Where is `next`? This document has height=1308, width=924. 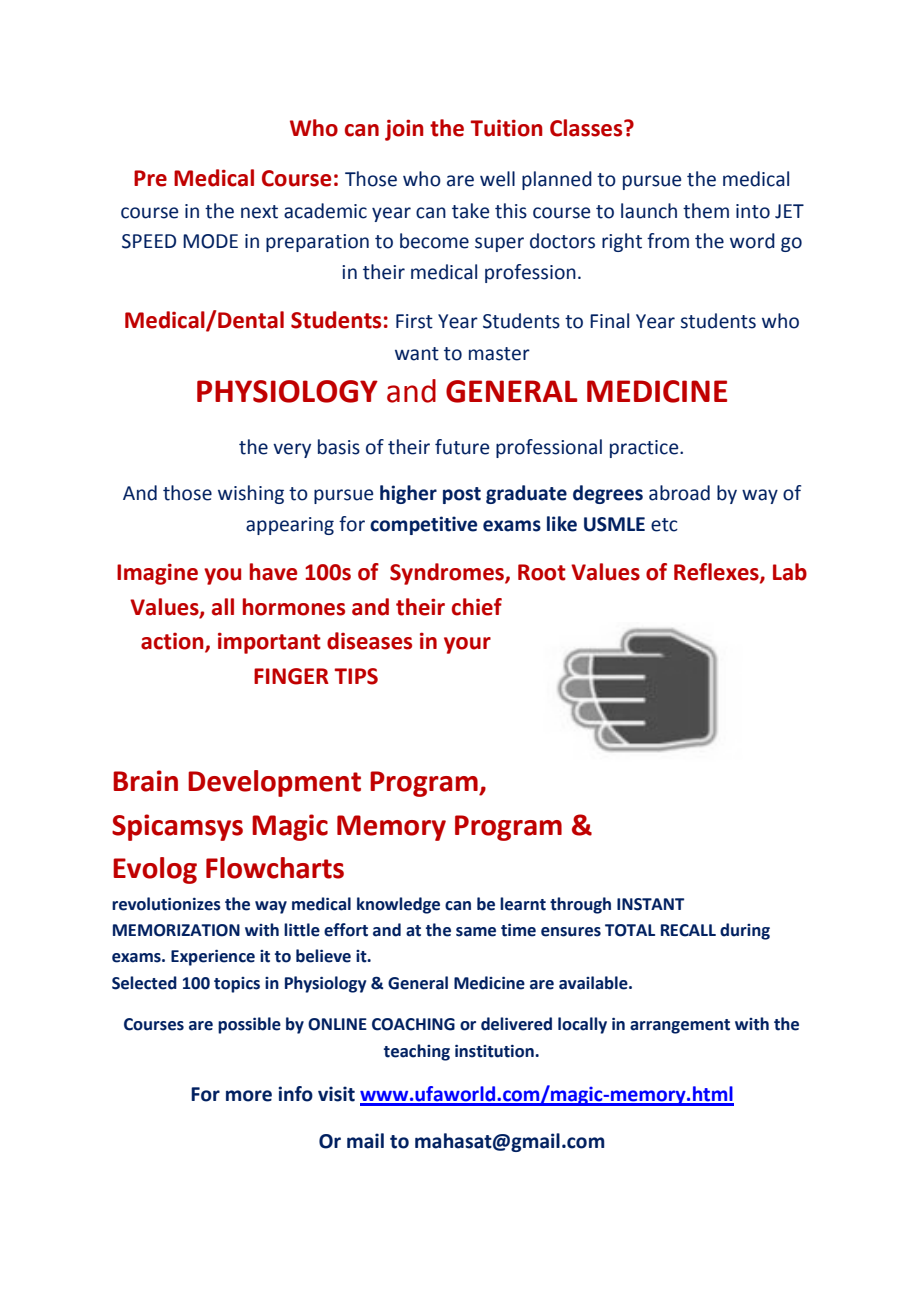
next is located at coordinates (259, 212).
